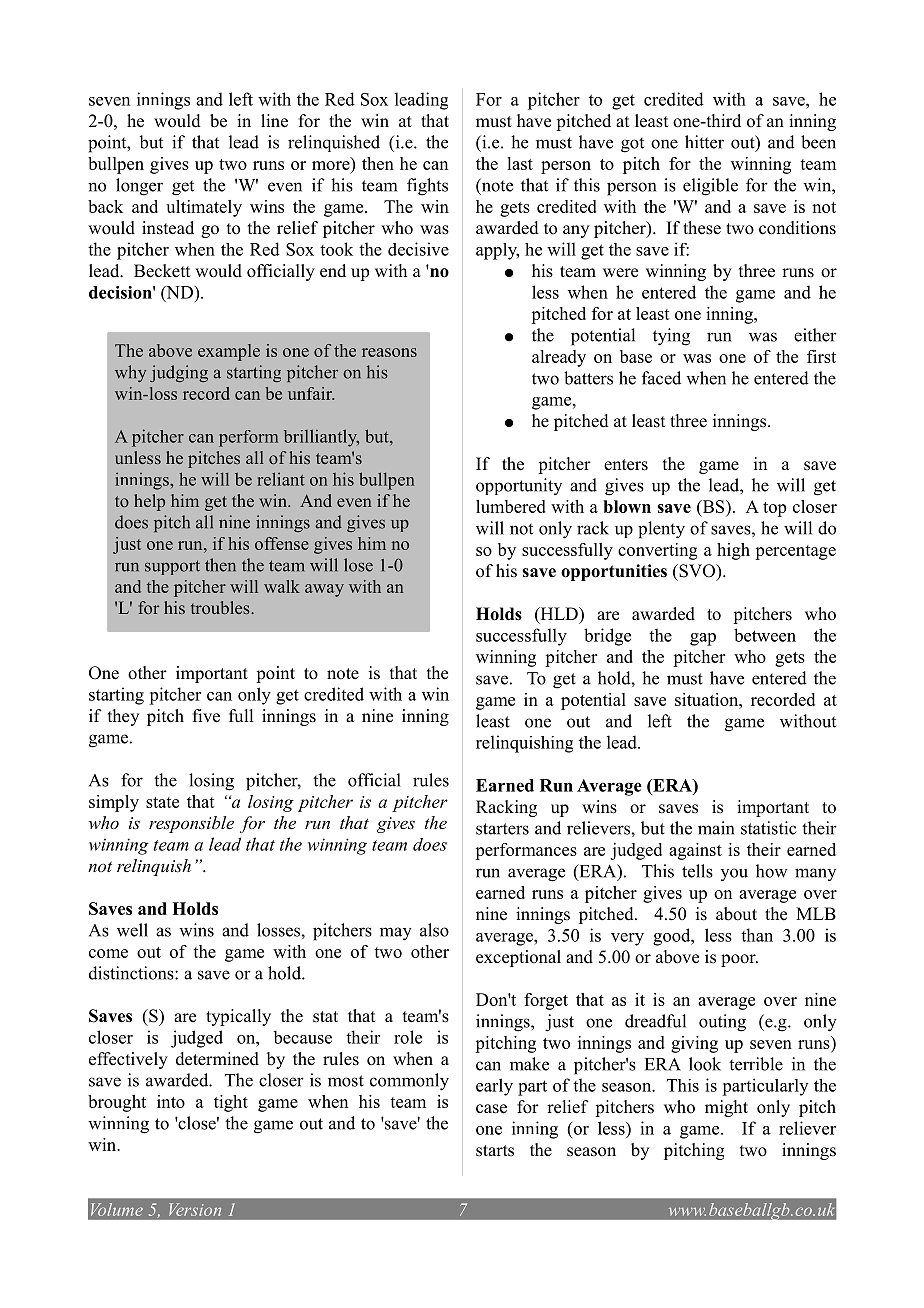 The width and height of the screenshot is (924, 1308). I want to click on starts, so click(495, 1151).
